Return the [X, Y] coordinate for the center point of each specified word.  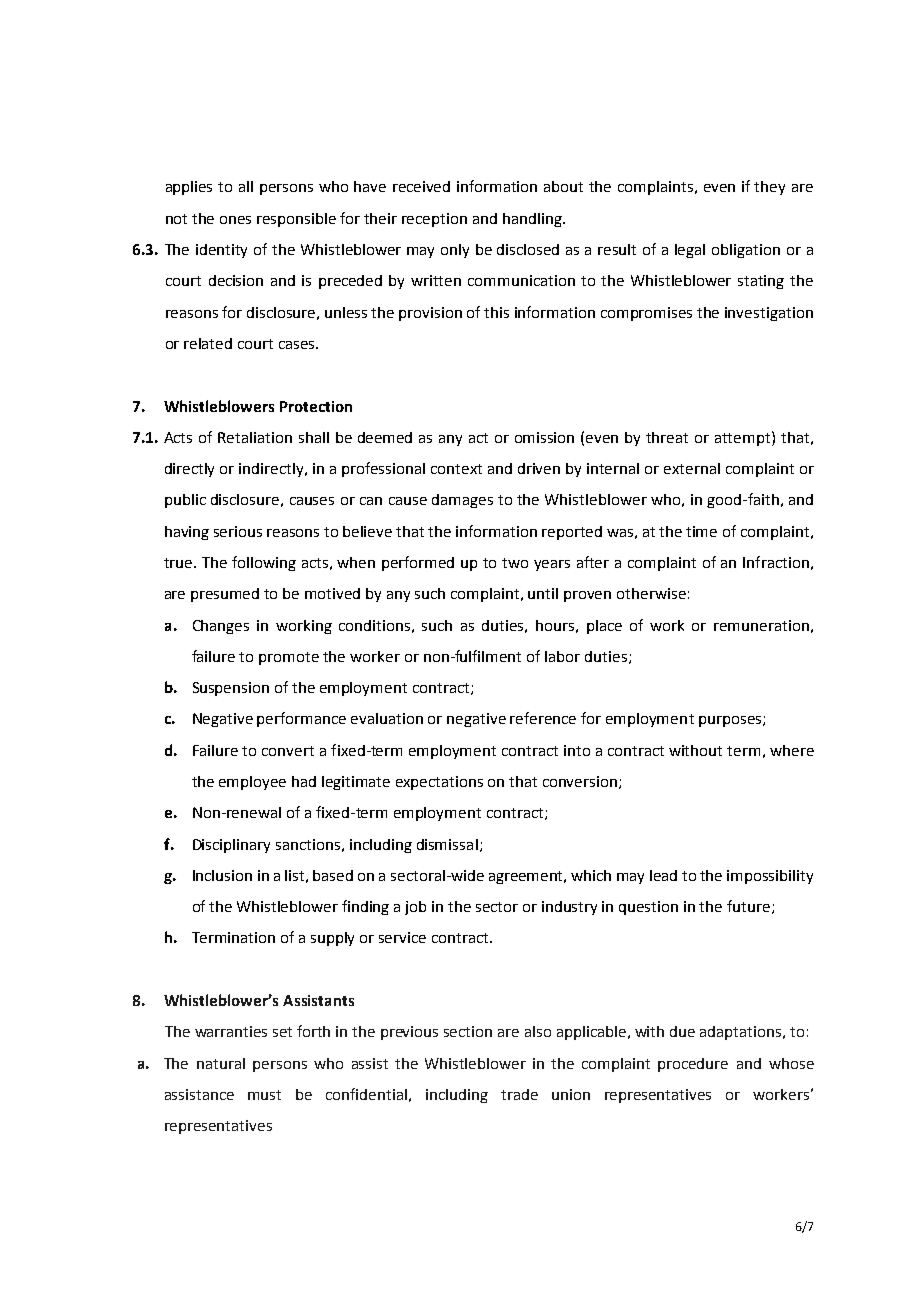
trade [519, 1094]
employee [252, 783]
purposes [731, 721]
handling [533, 220]
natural [221, 1063]
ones [235, 220]
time [701, 531]
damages [462, 501]
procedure [693, 1065]
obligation [746, 251]
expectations [439, 783]
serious [238, 531]
